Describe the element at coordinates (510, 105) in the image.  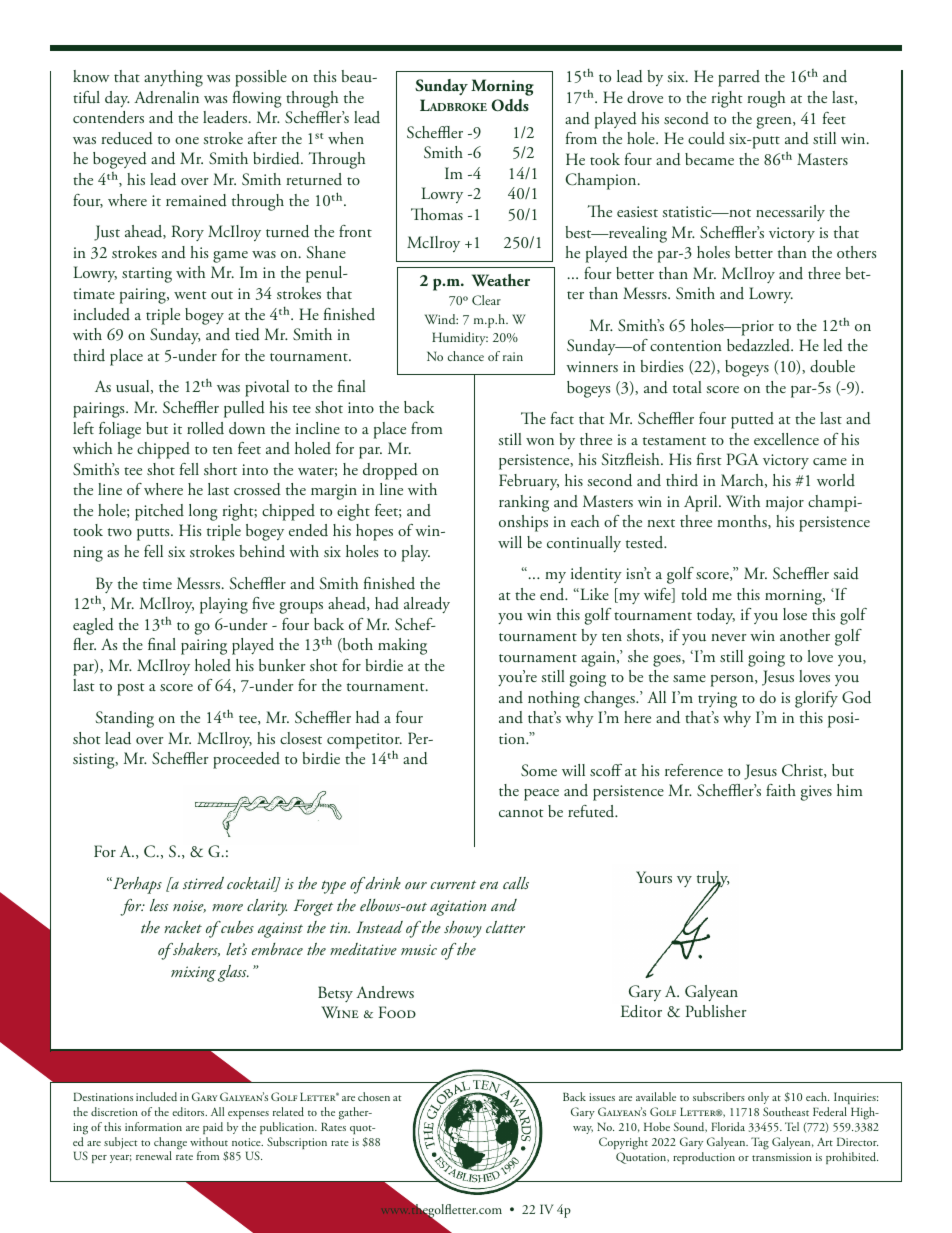
I see `Odds` at that location.
